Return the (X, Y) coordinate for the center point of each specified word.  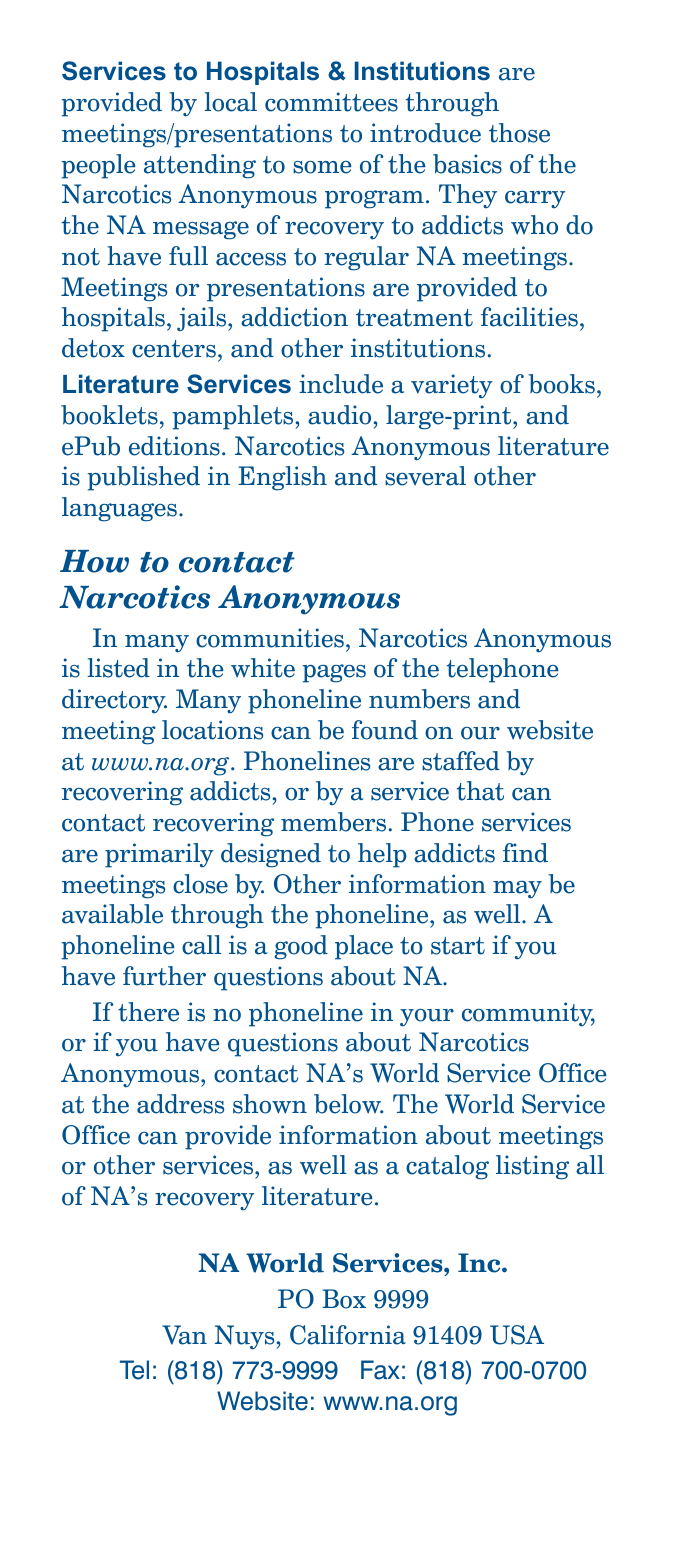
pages (334, 673)
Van (184, 1335)
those (519, 133)
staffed (461, 761)
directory (114, 701)
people (99, 166)
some (322, 167)
